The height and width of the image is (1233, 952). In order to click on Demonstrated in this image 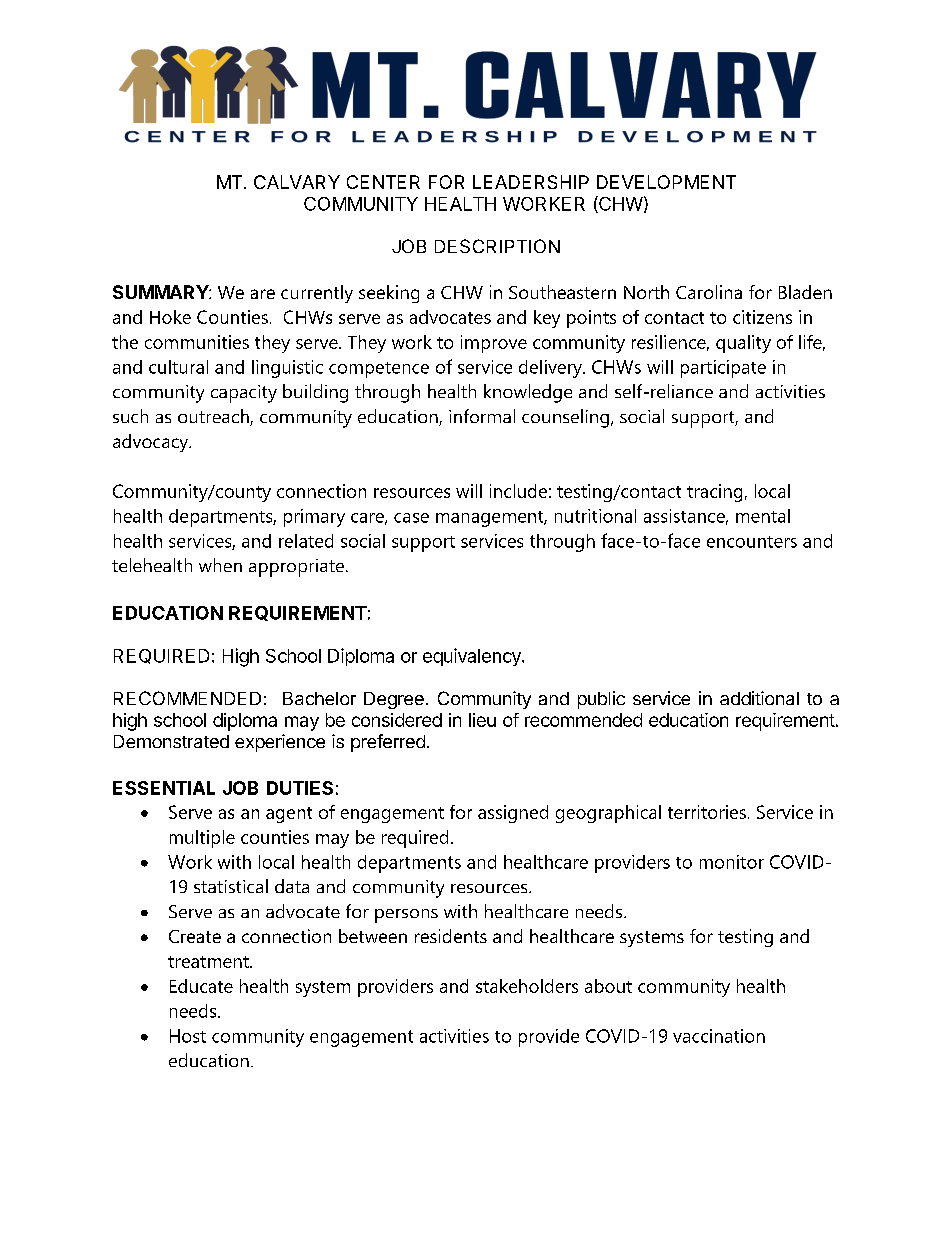, I will do `click(171, 741)`.
